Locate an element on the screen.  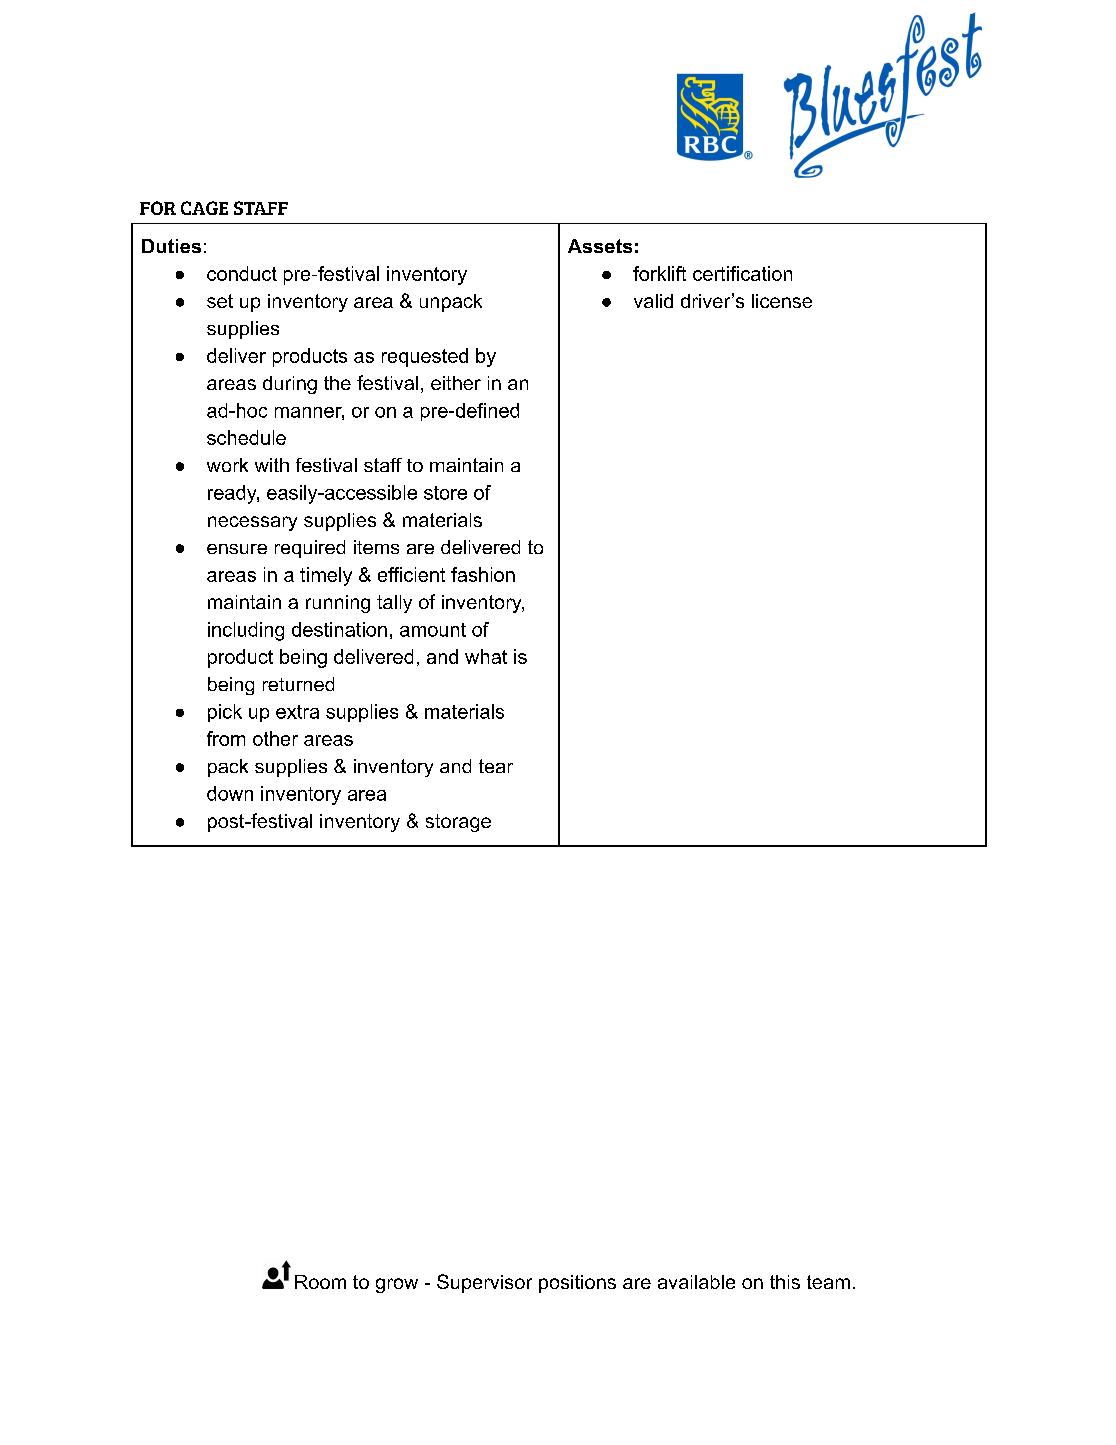
conduct is located at coordinates (242, 273).
